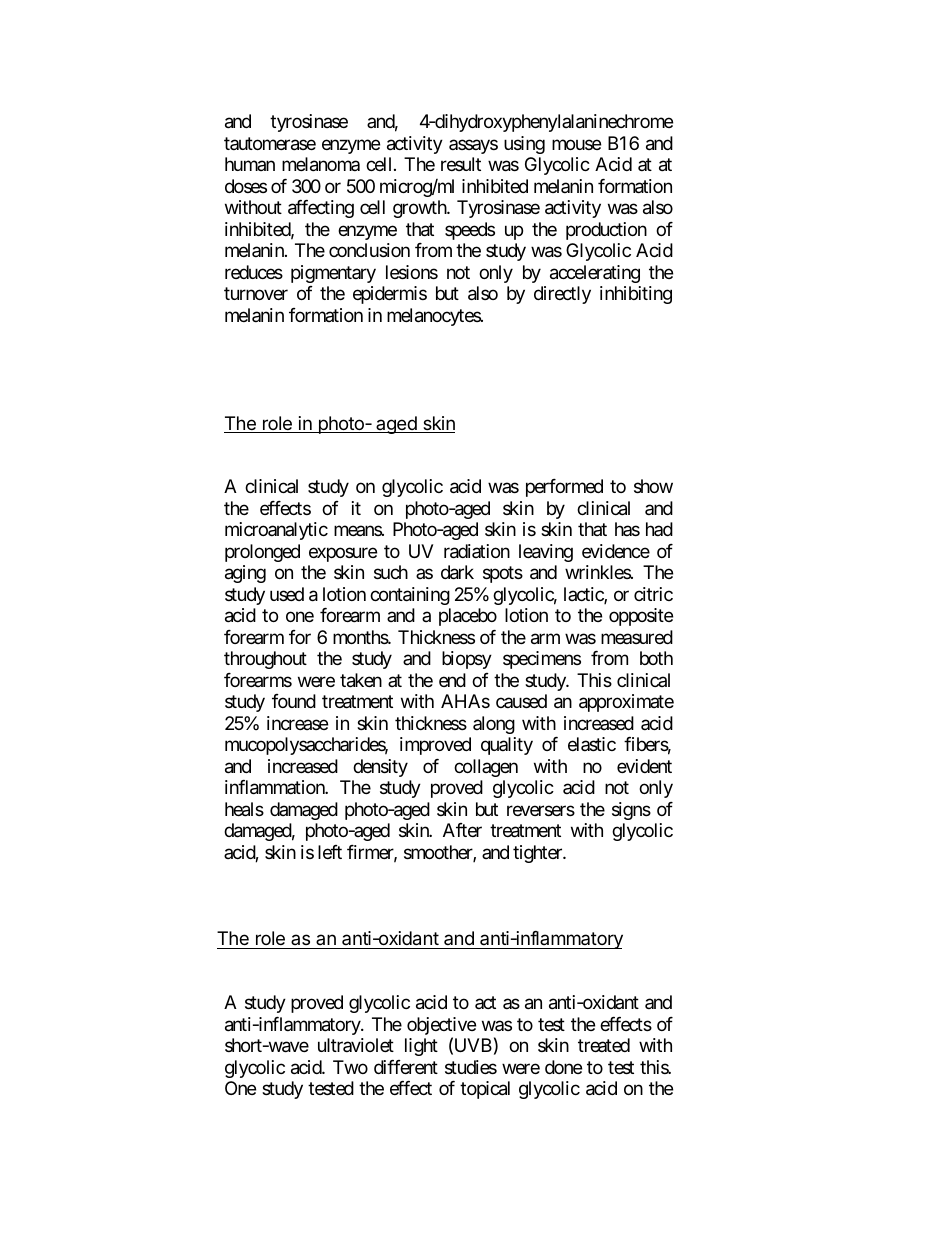 The image size is (952, 1233). I want to click on result, so click(461, 164).
